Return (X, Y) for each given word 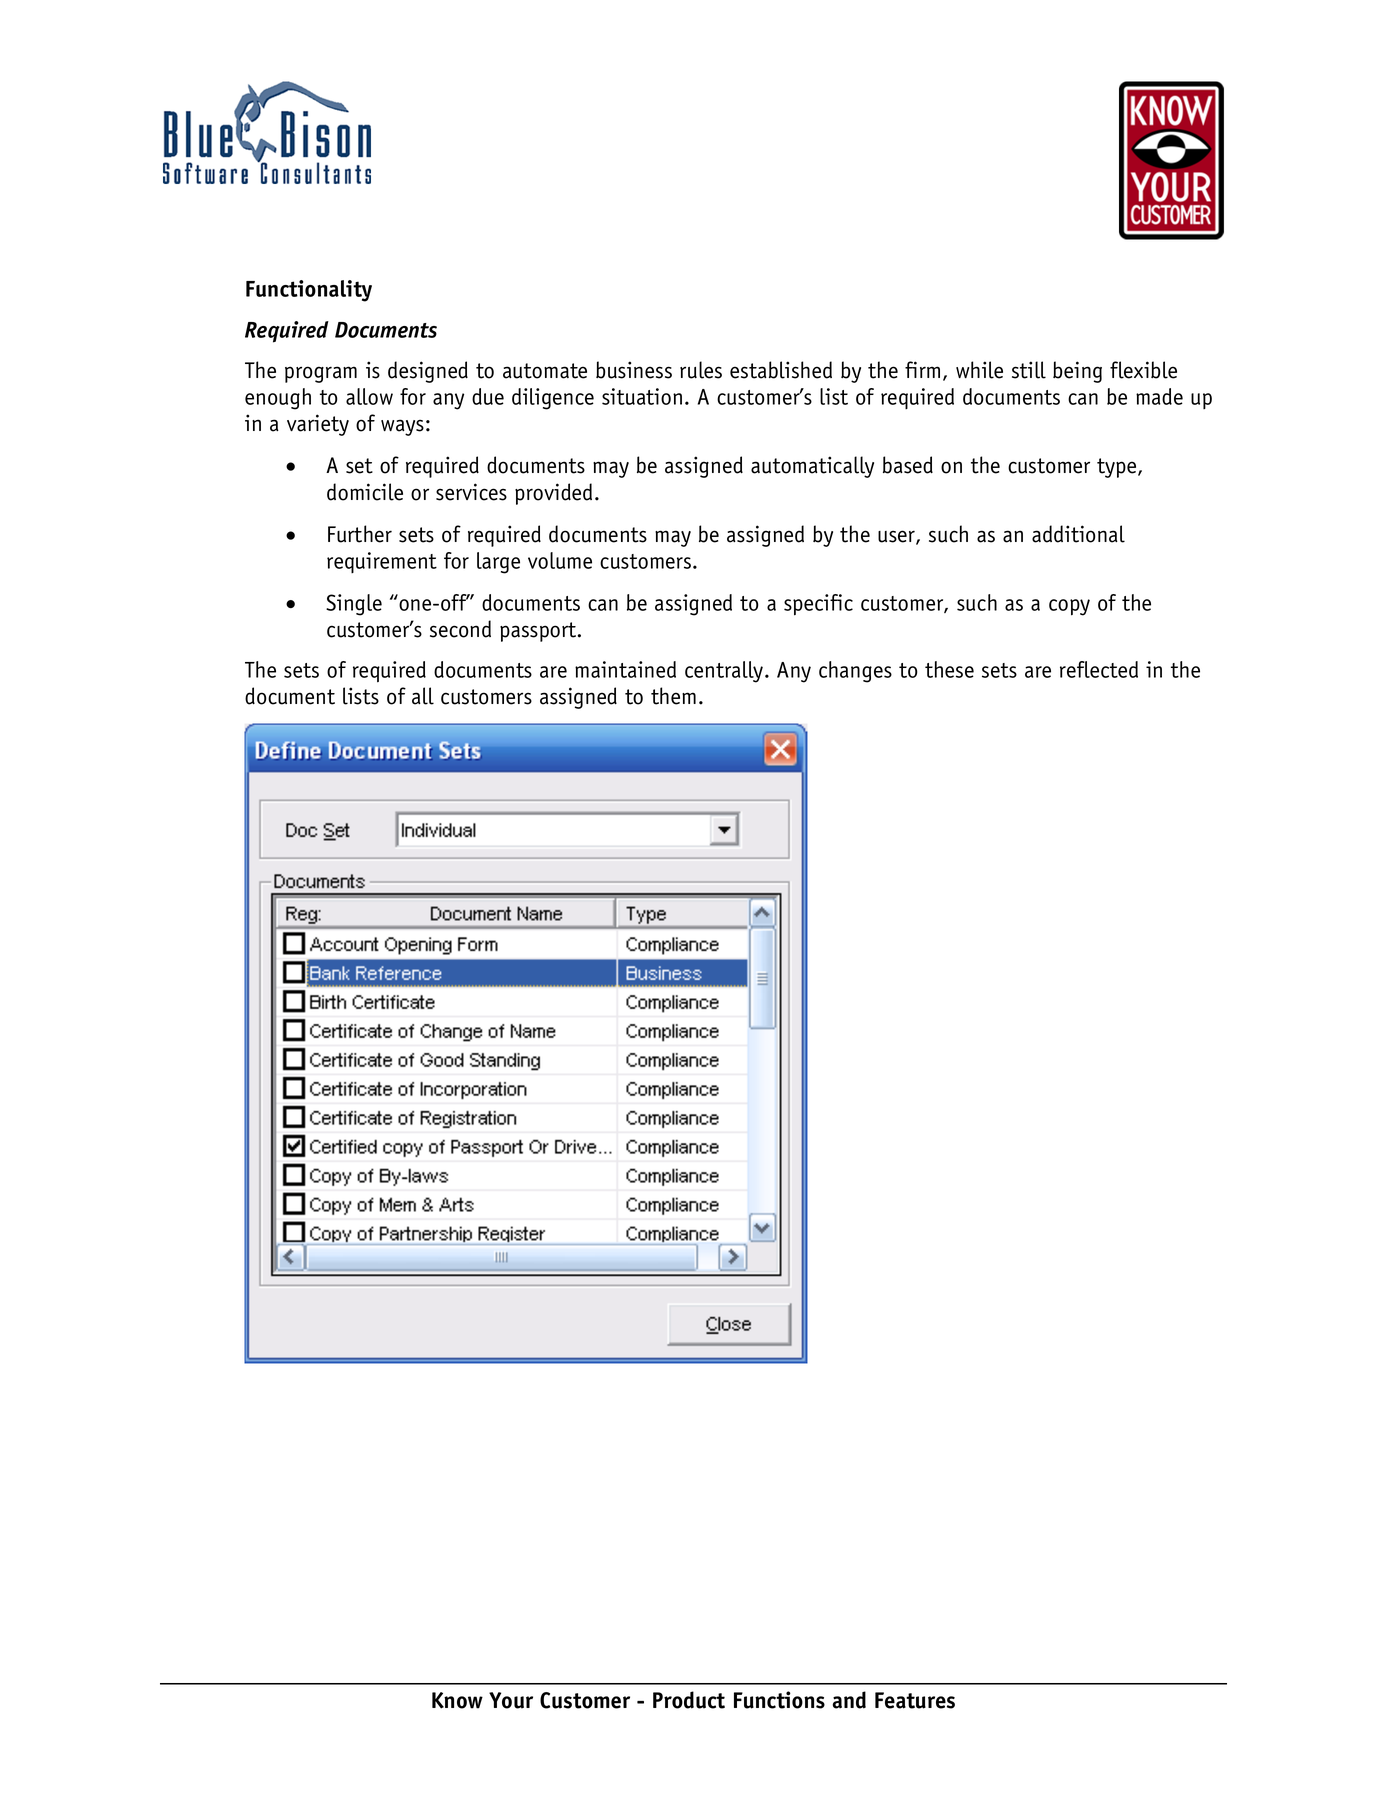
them (673, 696)
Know (457, 1700)
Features (915, 1700)
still (1029, 370)
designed (428, 372)
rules (701, 370)
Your (511, 1700)
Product (689, 1700)
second (460, 629)
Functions (779, 1700)
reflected (1099, 669)
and (849, 1700)
